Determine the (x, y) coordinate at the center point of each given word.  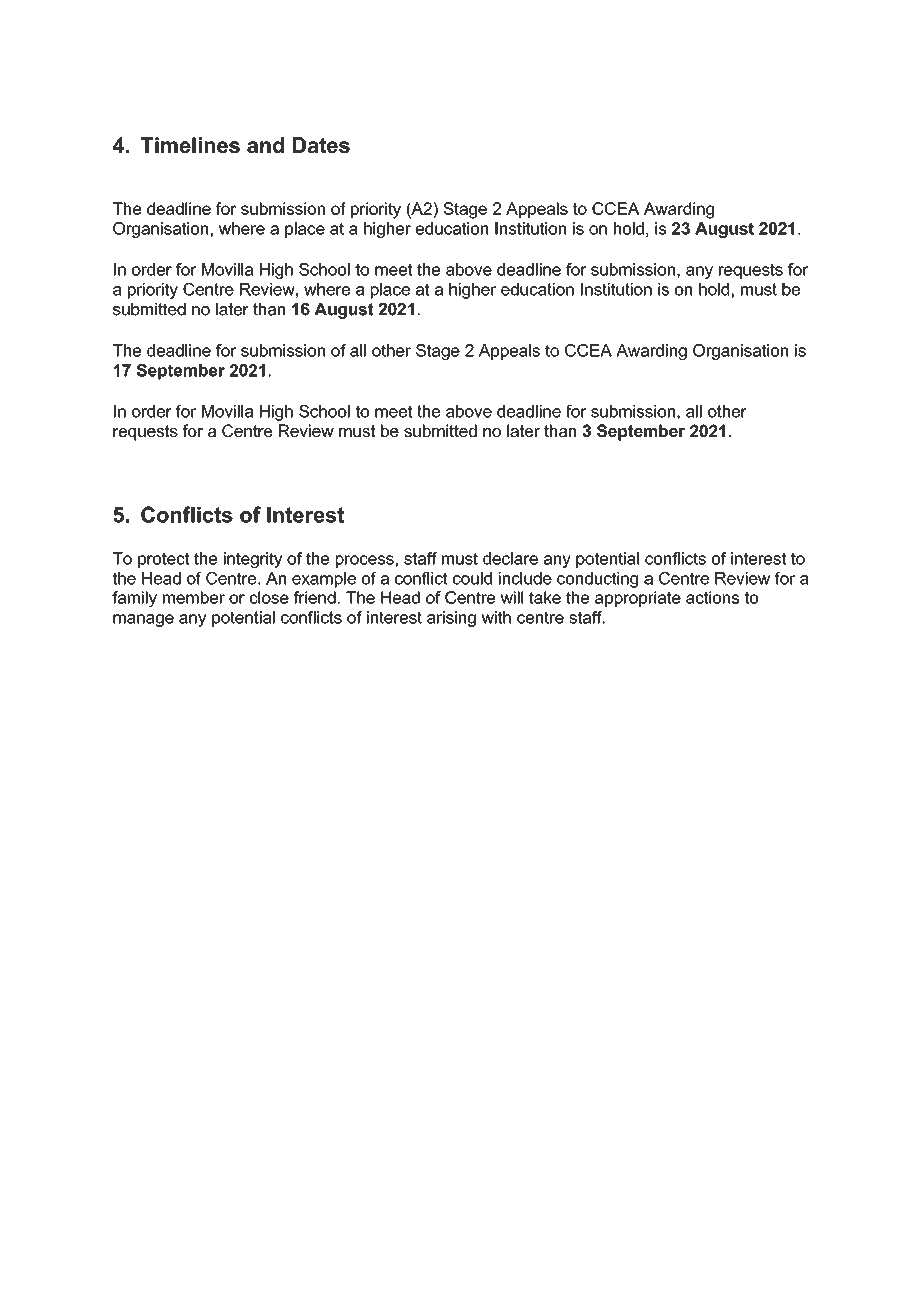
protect (163, 560)
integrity (253, 560)
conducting (597, 580)
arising (451, 619)
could (472, 578)
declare (510, 558)
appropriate (638, 599)
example (324, 580)
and (265, 145)
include (525, 578)
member (194, 597)
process (365, 561)
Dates (321, 145)
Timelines (190, 145)
